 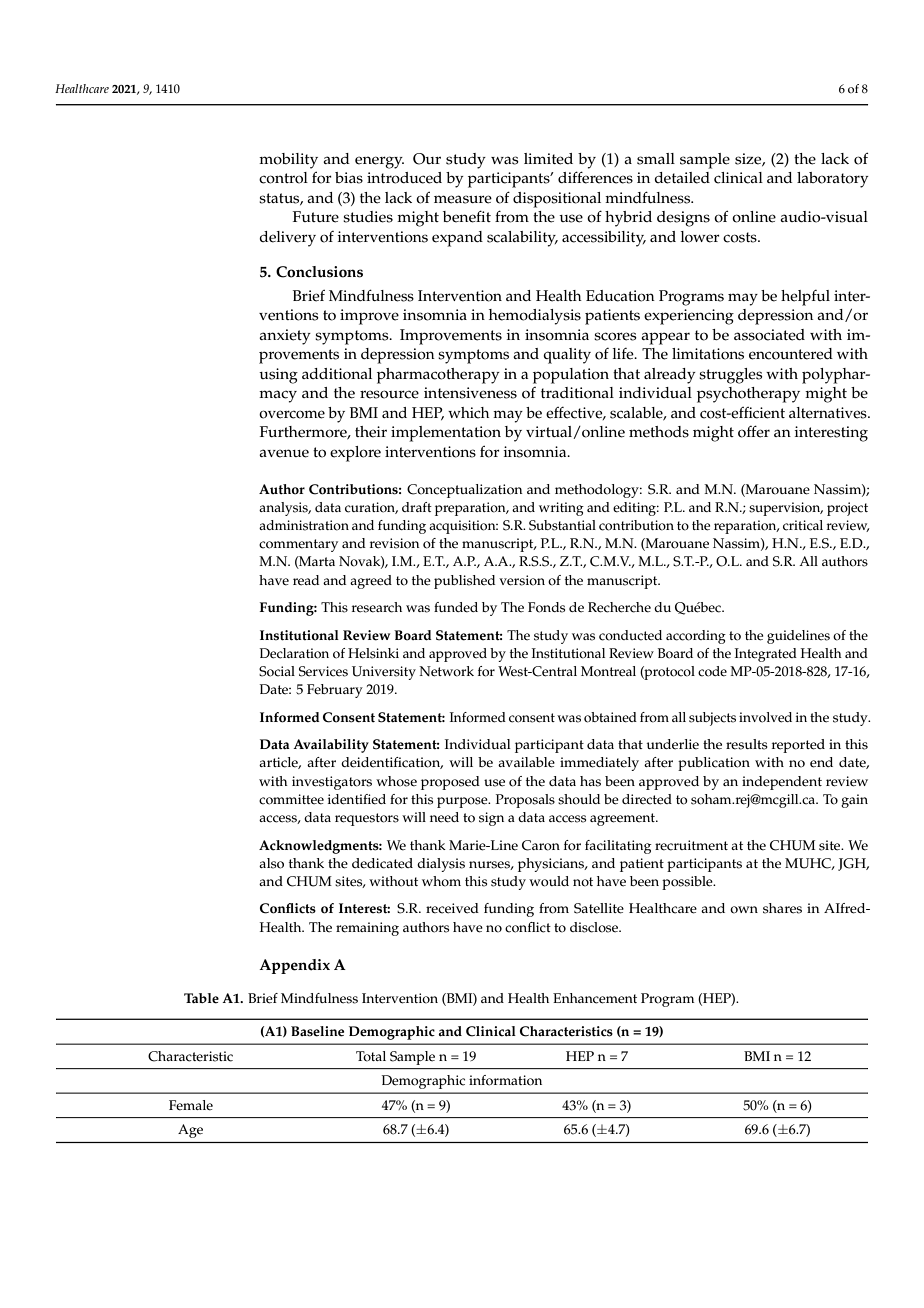 I want to click on Declaration, so click(x=294, y=653).
